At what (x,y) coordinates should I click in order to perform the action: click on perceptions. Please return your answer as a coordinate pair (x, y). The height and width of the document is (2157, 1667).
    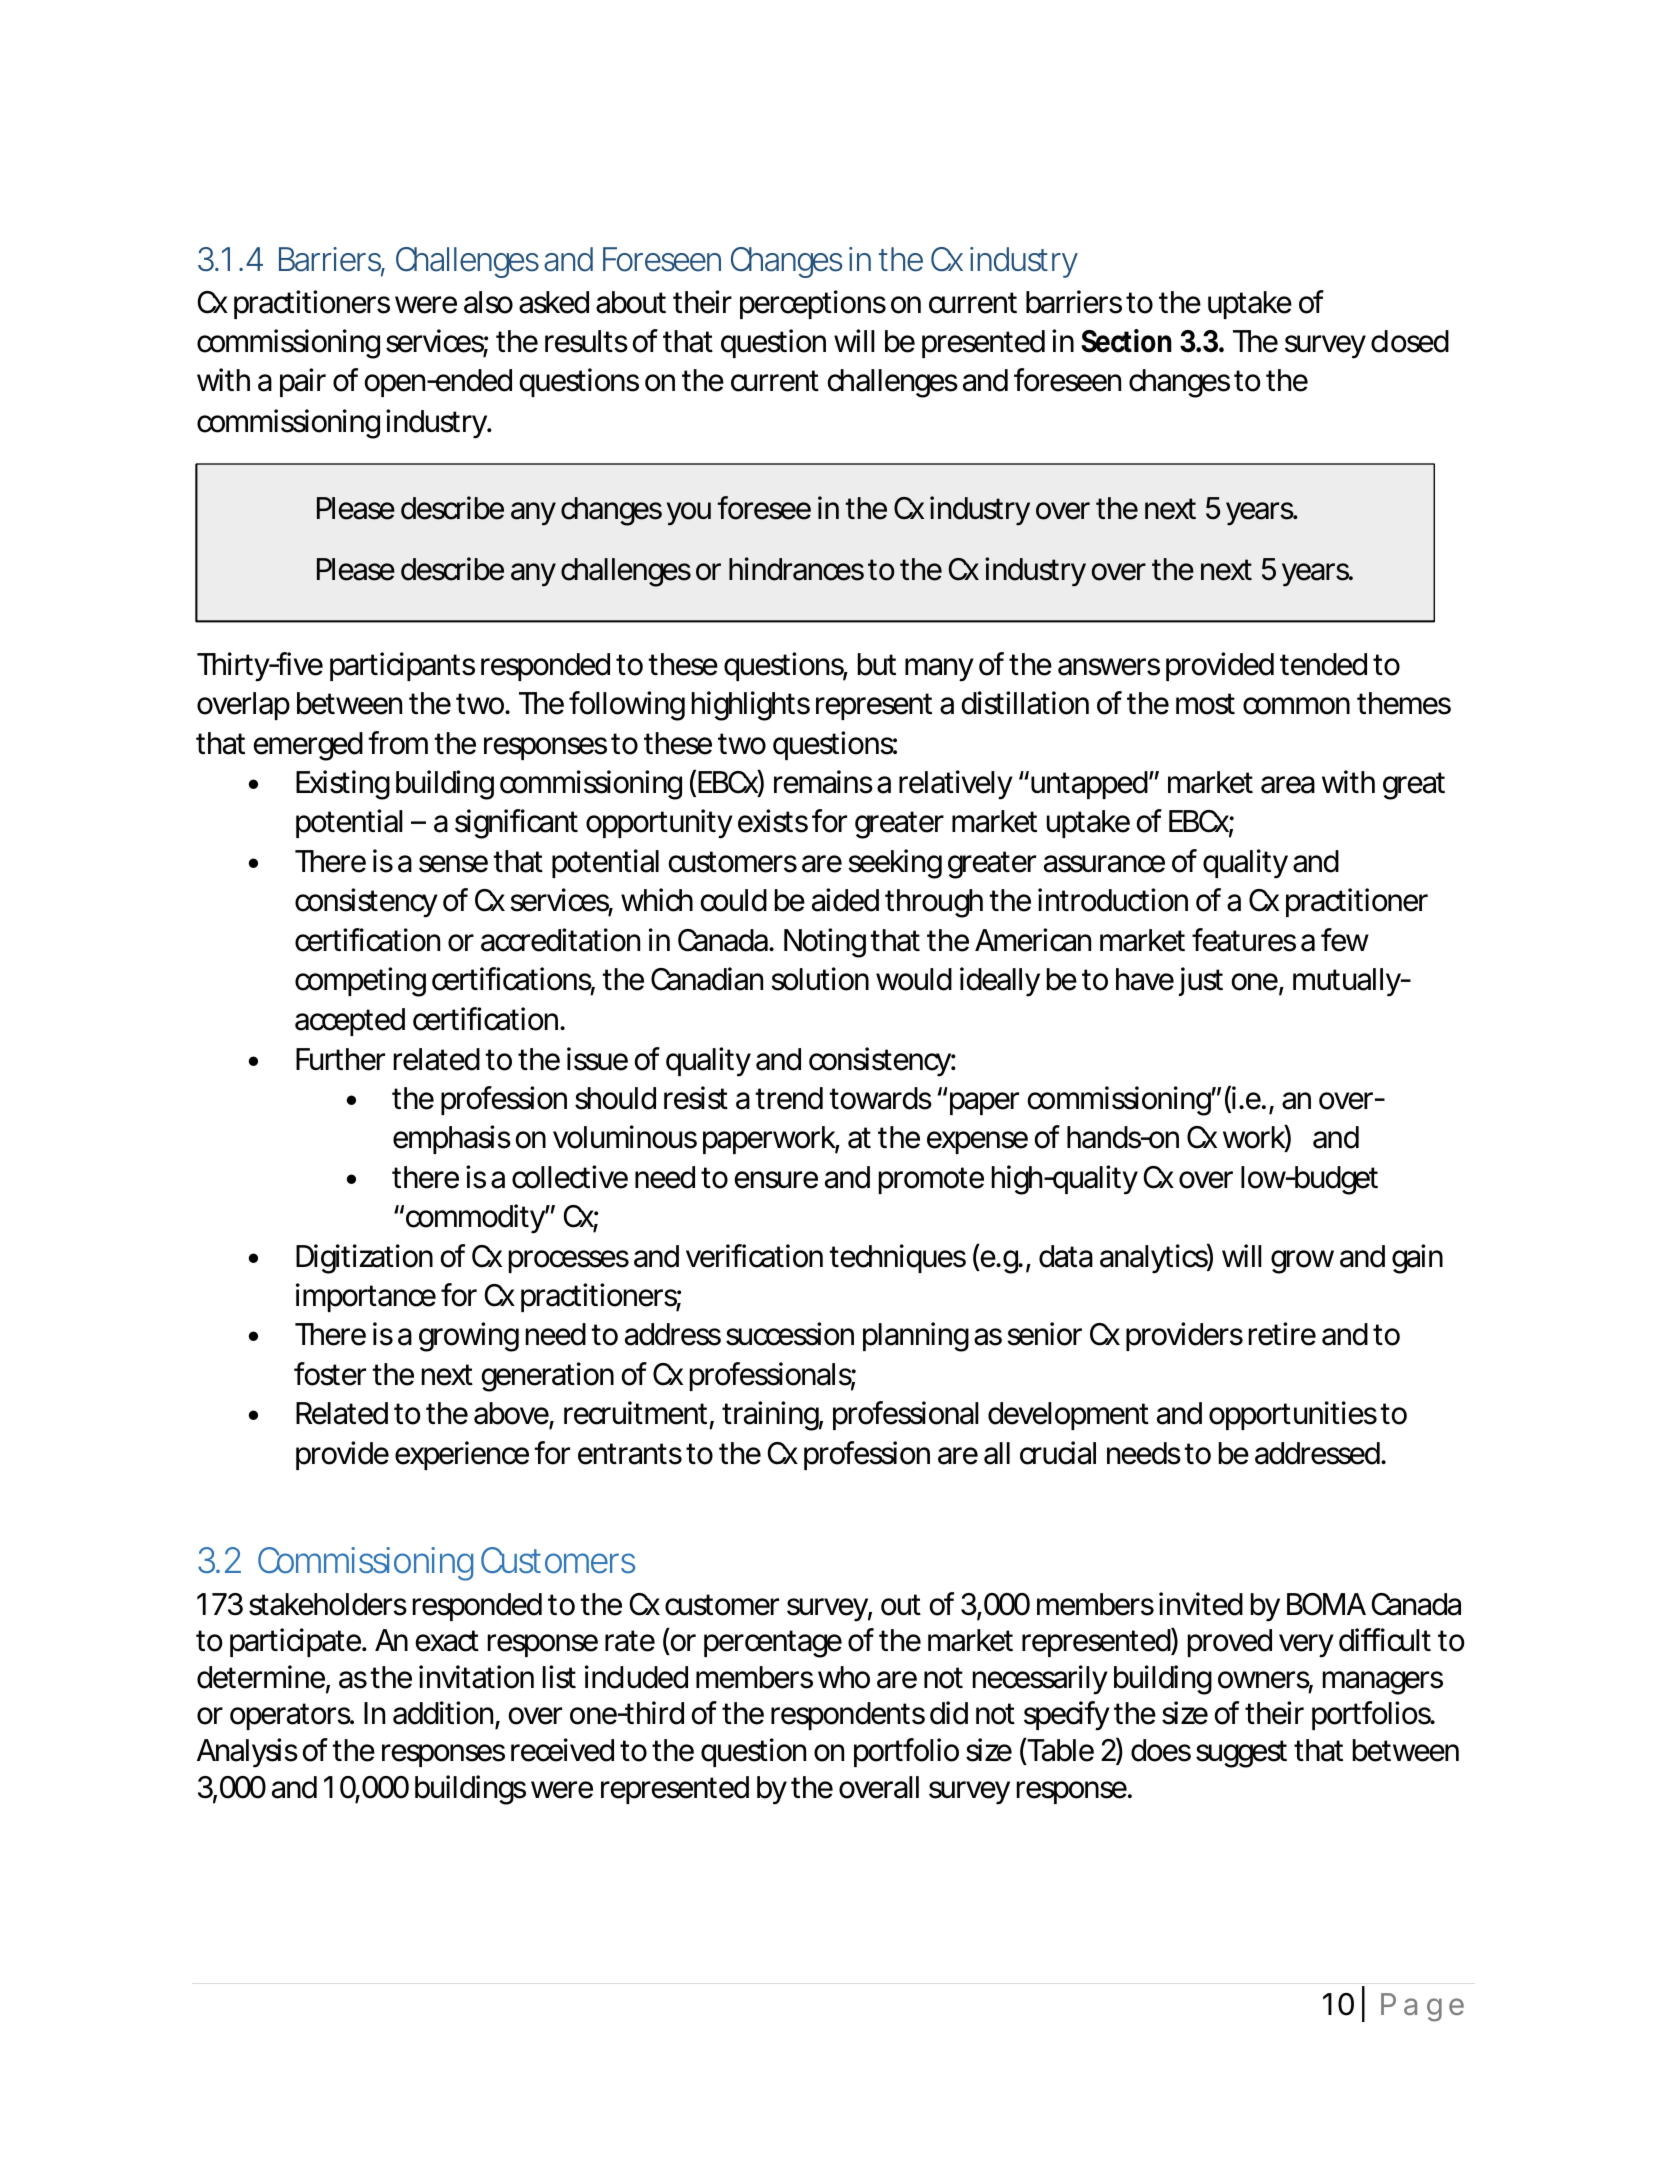
    Looking at the image, I should click on (813, 304).
